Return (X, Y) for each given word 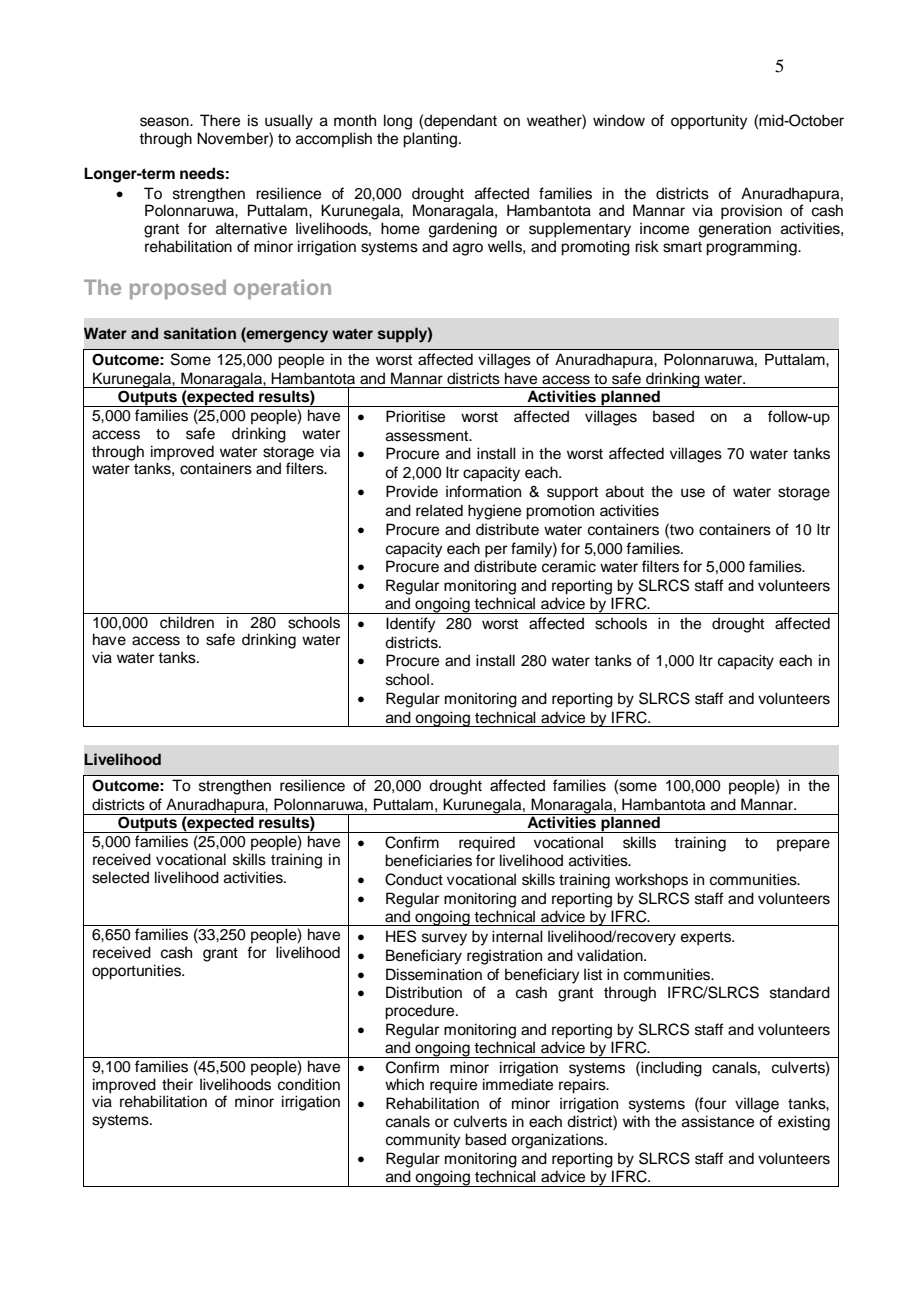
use (693, 493)
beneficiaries (428, 860)
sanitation (200, 333)
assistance (718, 1121)
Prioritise (415, 416)
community (423, 1141)
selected (120, 877)
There (220, 120)
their (177, 1084)
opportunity (709, 122)
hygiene (494, 512)
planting (430, 140)
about (625, 491)
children (187, 622)
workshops (651, 881)
